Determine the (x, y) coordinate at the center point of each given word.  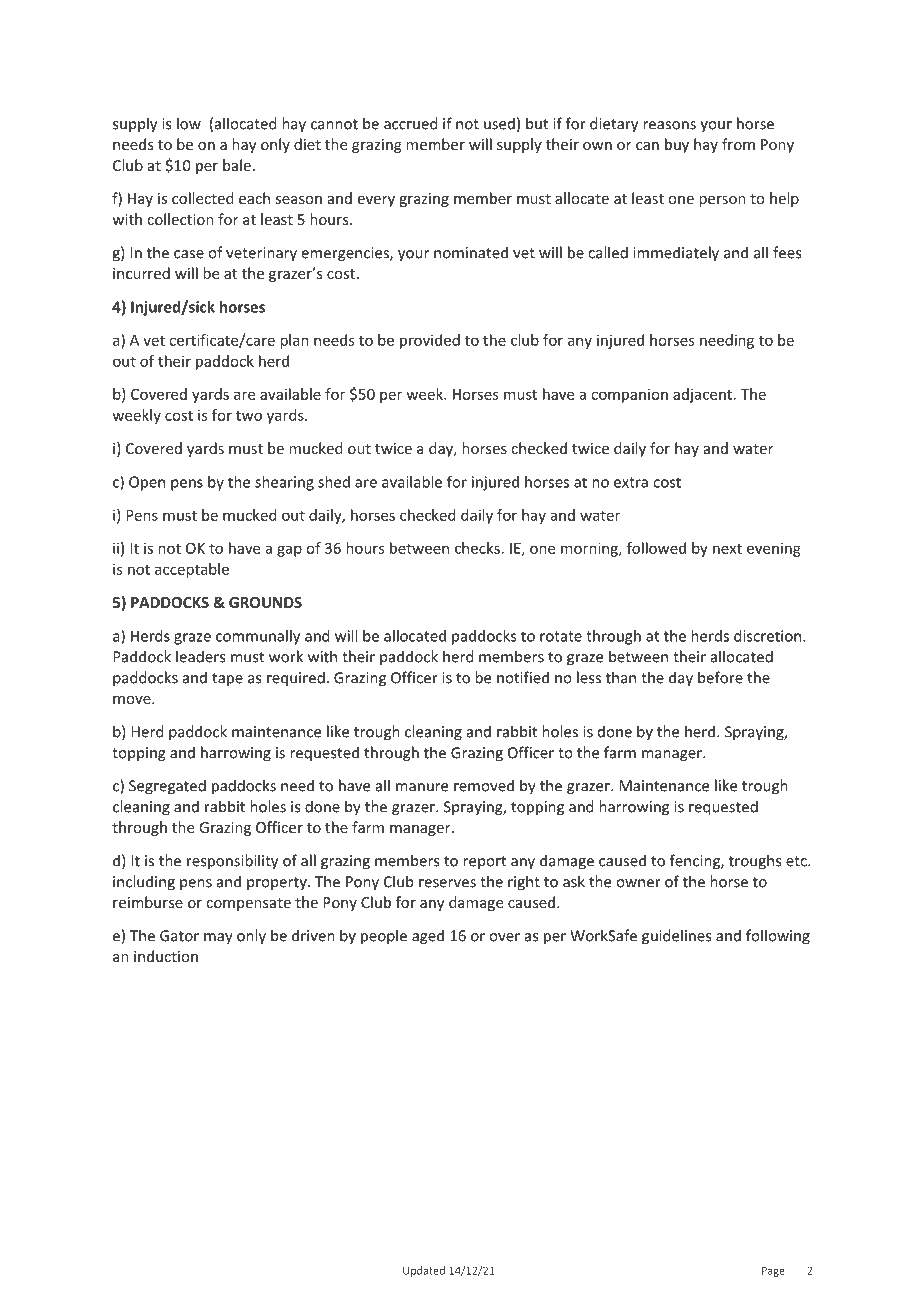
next (727, 548)
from (738, 144)
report (484, 862)
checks (477, 548)
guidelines (676, 937)
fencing (696, 862)
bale (237, 165)
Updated (424, 1271)
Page (773, 1271)
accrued (411, 123)
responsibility (232, 862)
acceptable (192, 570)
